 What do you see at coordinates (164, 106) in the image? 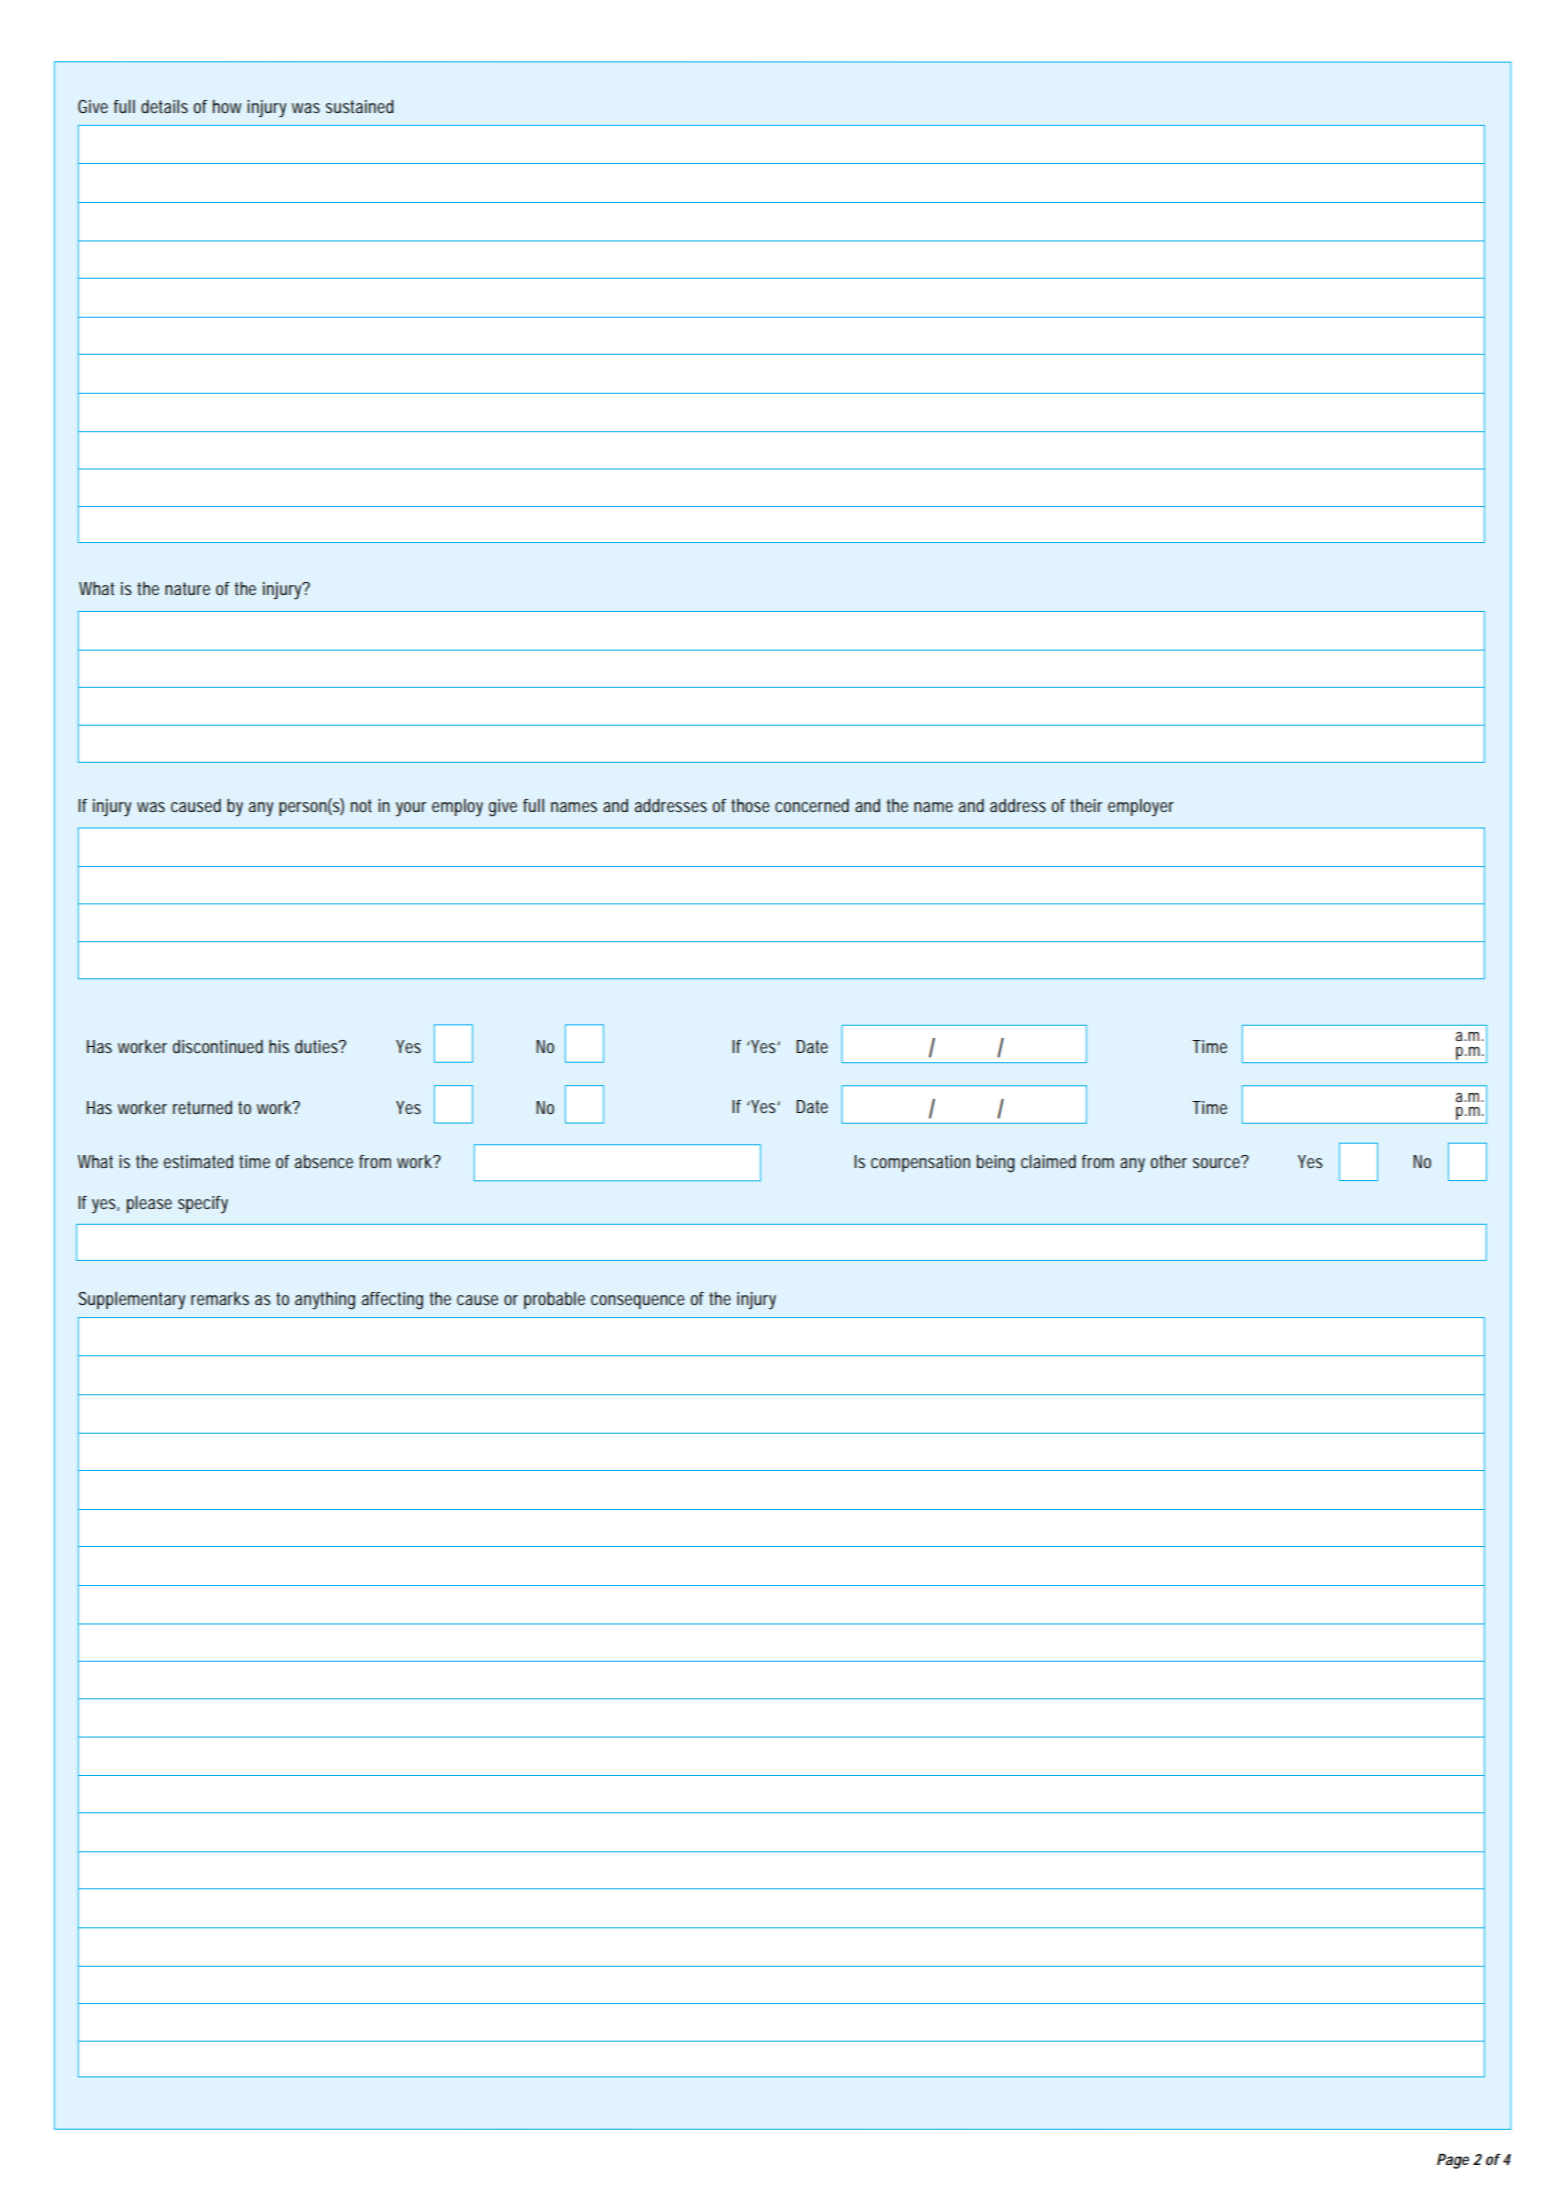
I see `details` at bounding box center [164, 106].
